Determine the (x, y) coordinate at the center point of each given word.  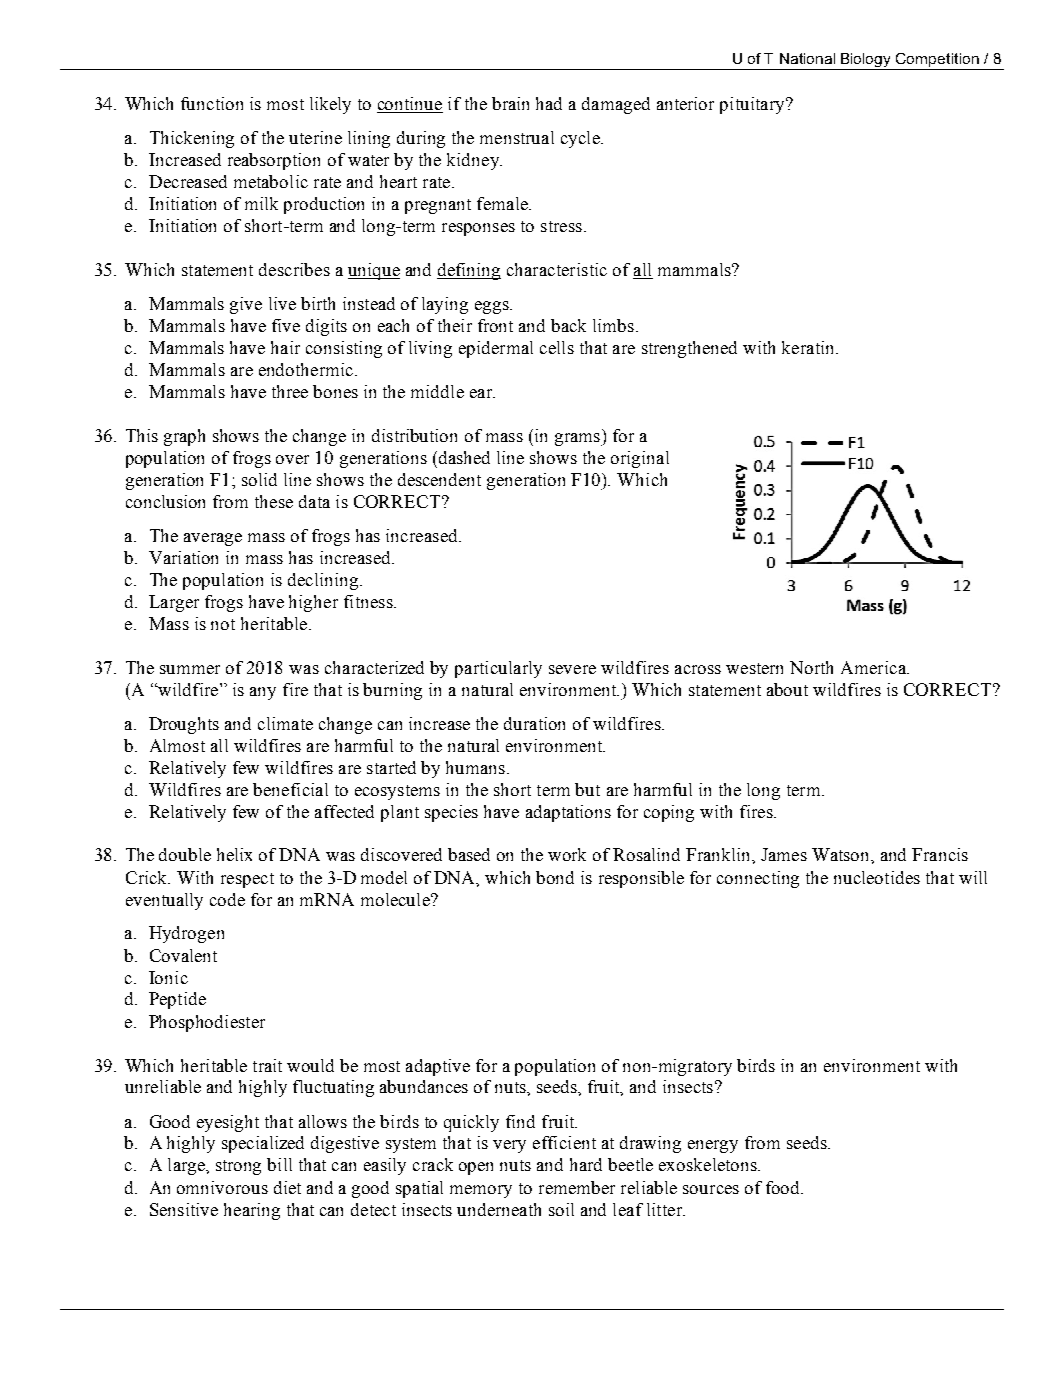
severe (572, 669)
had (549, 103)
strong (238, 1167)
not (223, 624)
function (212, 103)
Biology (866, 61)
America (874, 667)
